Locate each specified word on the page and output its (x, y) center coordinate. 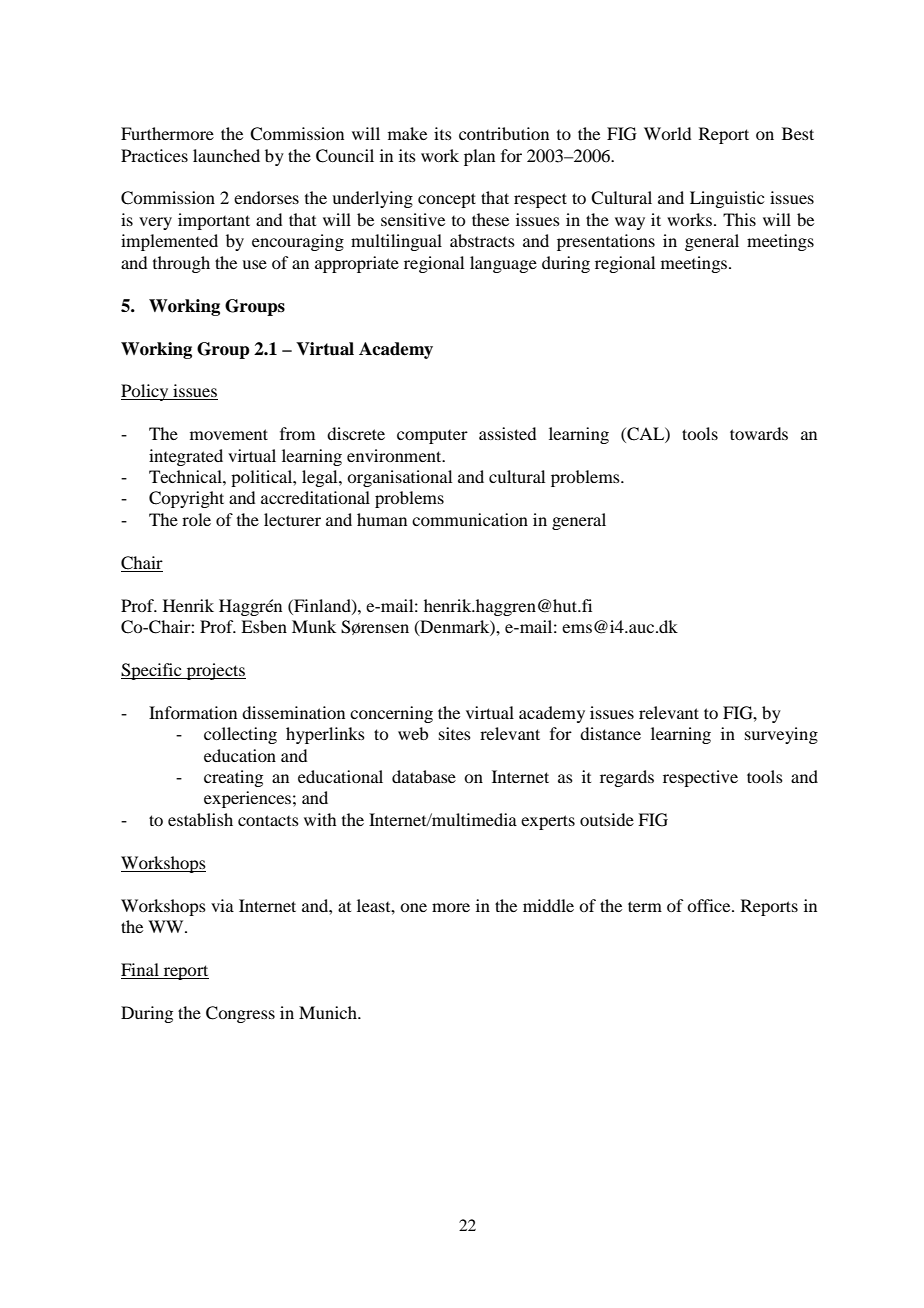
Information (193, 712)
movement (229, 434)
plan (479, 157)
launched (226, 155)
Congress (240, 1014)
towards (759, 433)
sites (455, 733)
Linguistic (727, 199)
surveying (781, 735)
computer (432, 437)
